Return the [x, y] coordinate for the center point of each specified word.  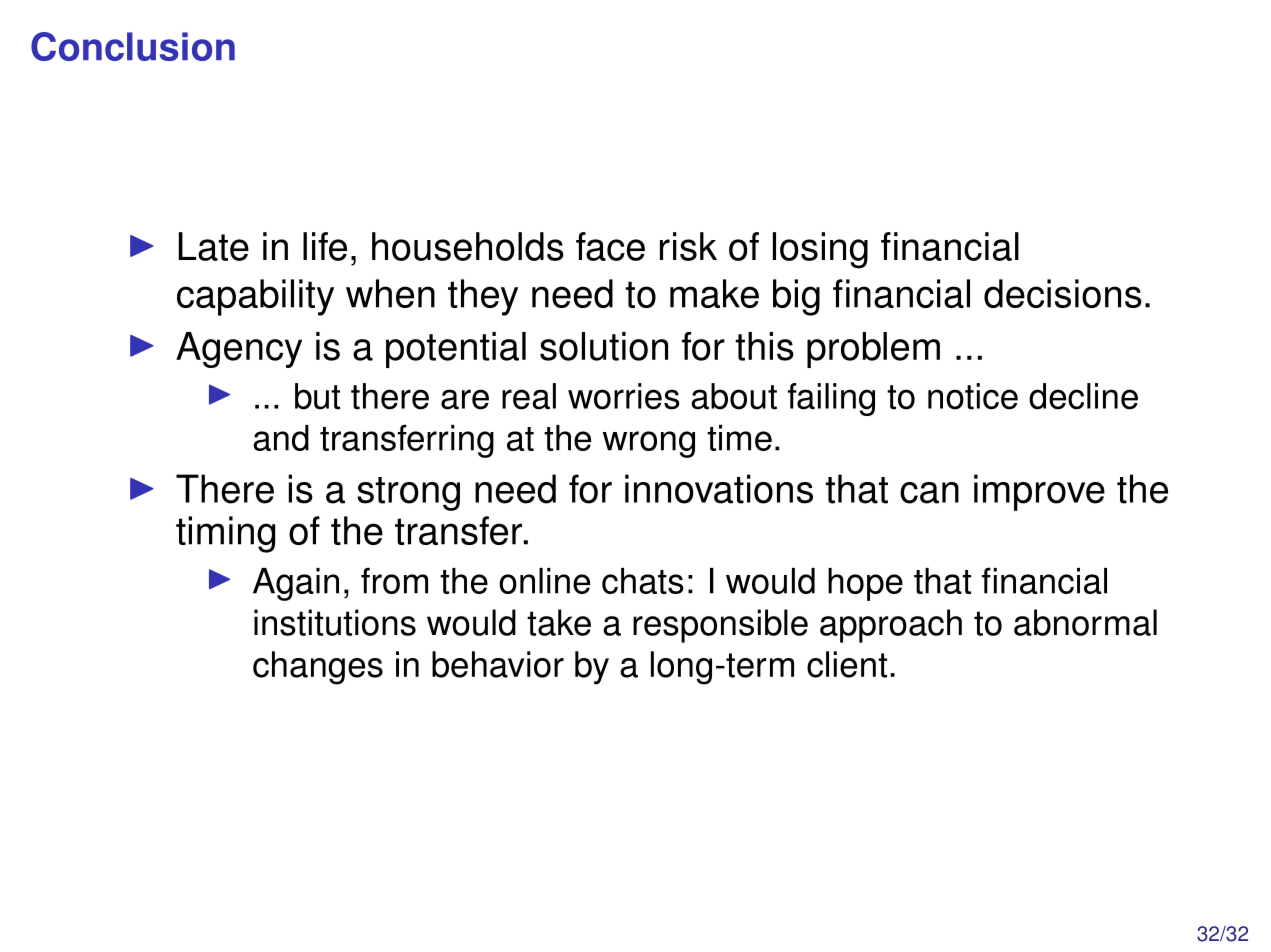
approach [891, 626]
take [559, 622]
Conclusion [133, 46]
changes [318, 668]
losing [820, 250]
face [610, 246]
